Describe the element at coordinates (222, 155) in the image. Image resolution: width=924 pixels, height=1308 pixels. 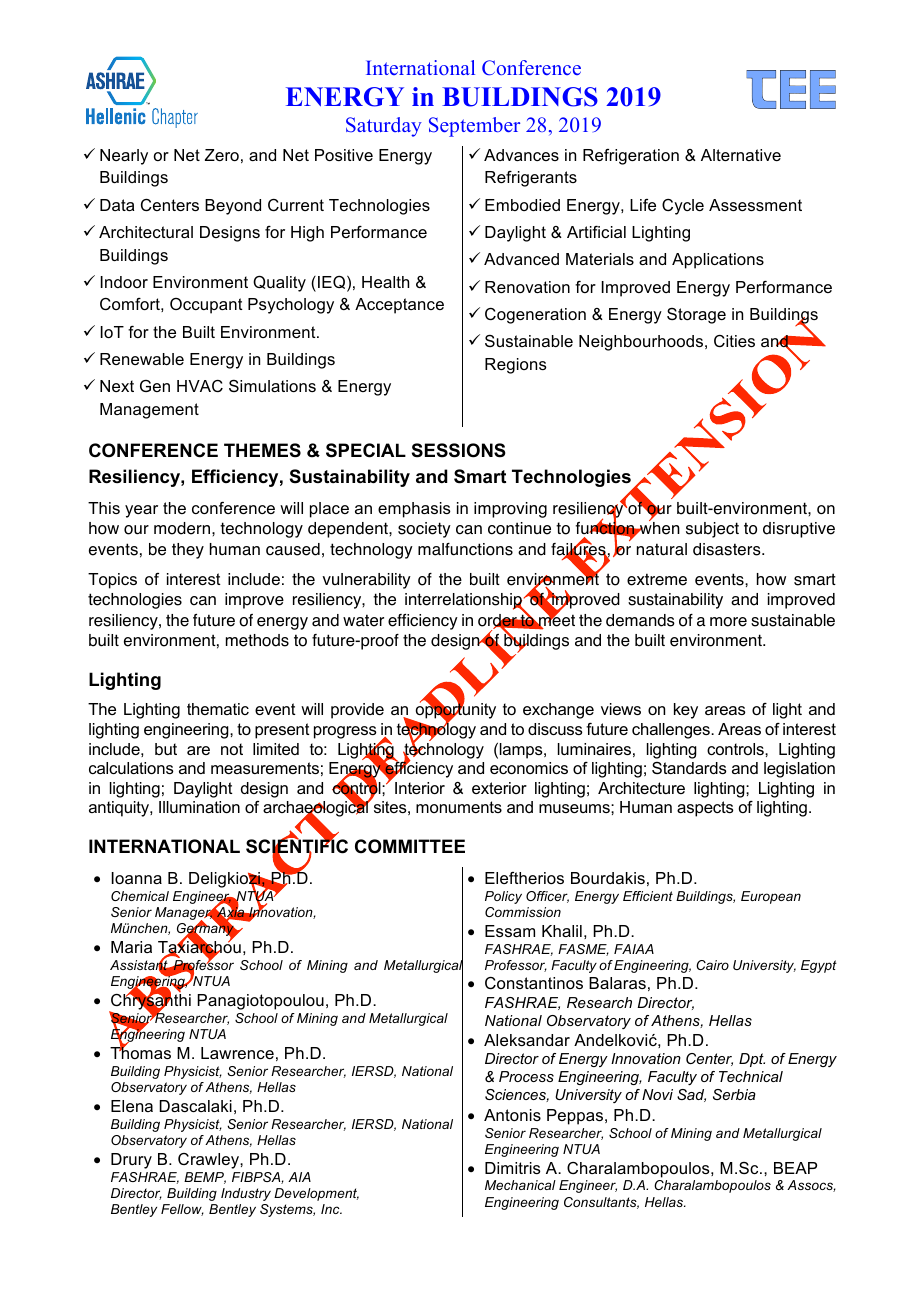
I see `Zero` at that location.
